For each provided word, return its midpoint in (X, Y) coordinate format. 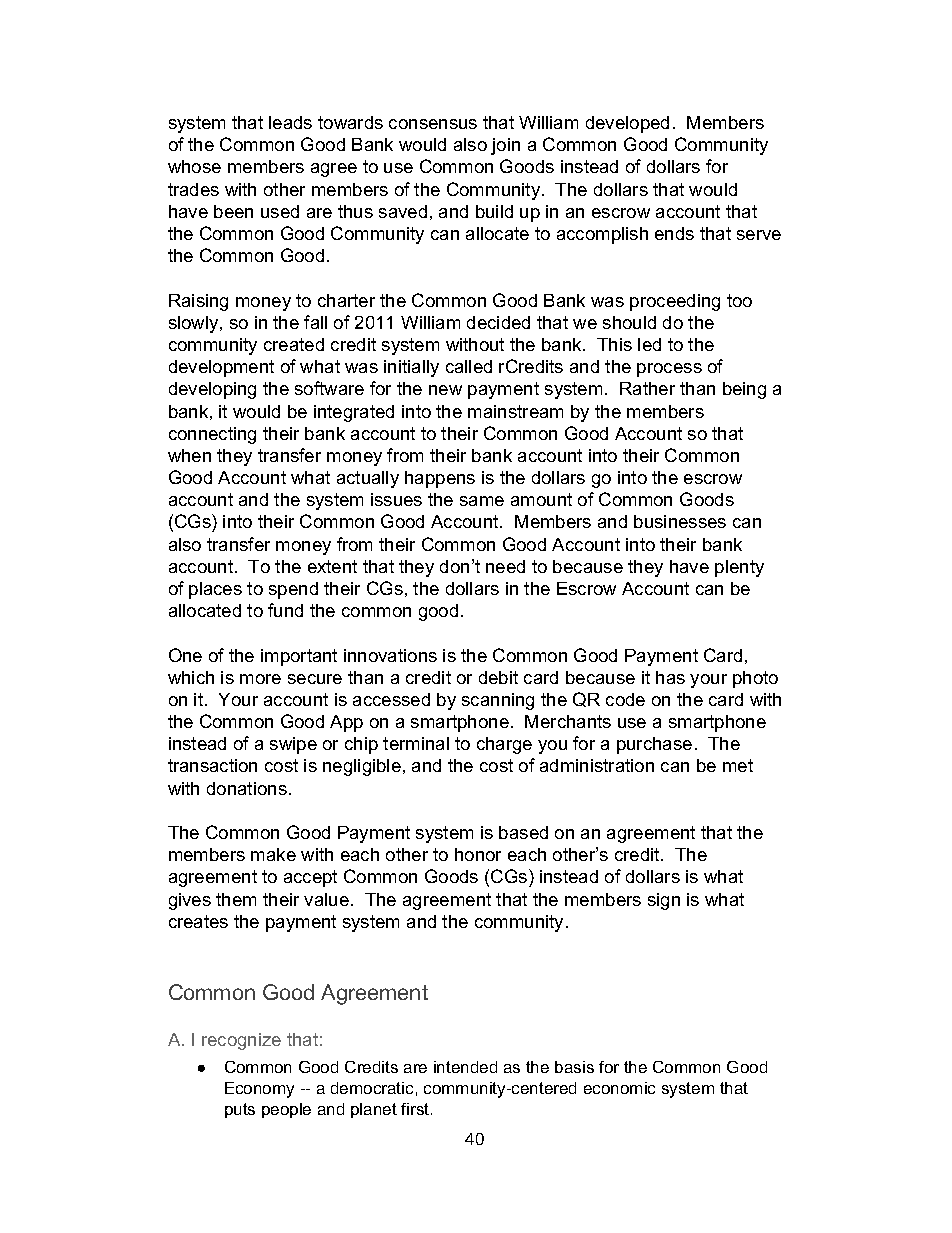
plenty (739, 568)
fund (285, 610)
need (505, 566)
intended (465, 1067)
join (505, 146)
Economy (259, 1090)
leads (290, 122)
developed (627, 124)
